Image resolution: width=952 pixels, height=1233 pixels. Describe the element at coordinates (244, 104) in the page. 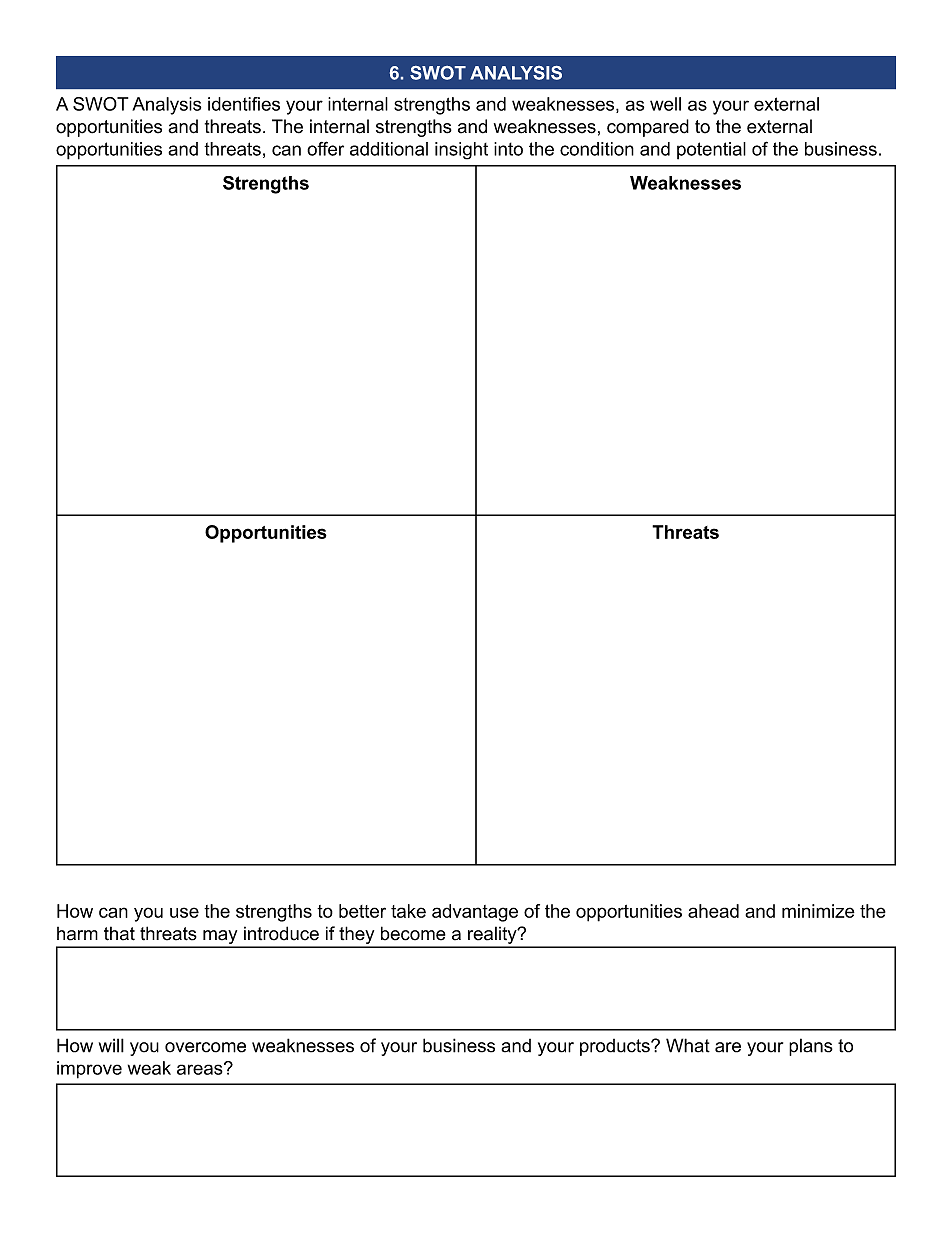

I see `identifies` at that location.
